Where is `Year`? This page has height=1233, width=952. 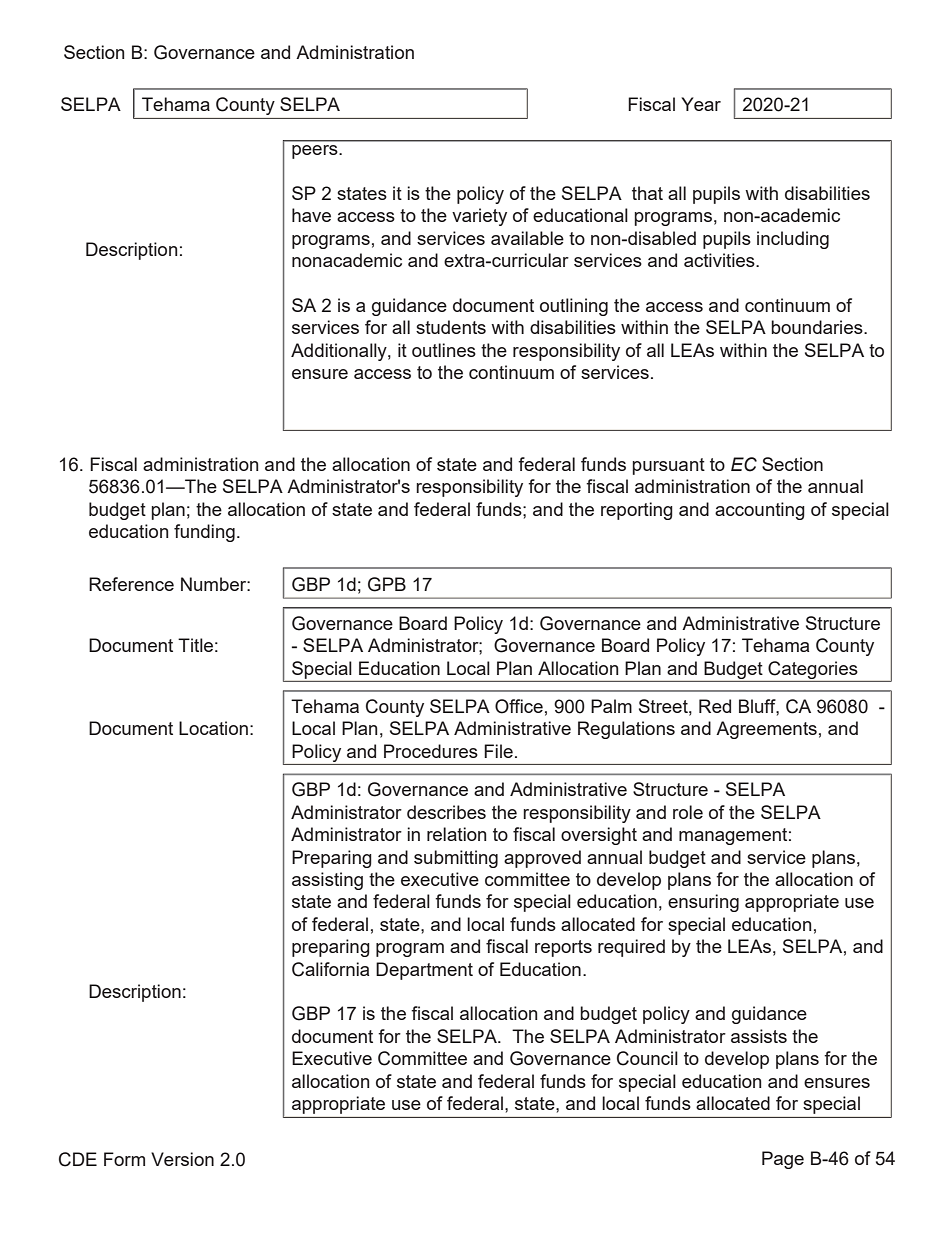 Year is located at coordinates (701, 104).
